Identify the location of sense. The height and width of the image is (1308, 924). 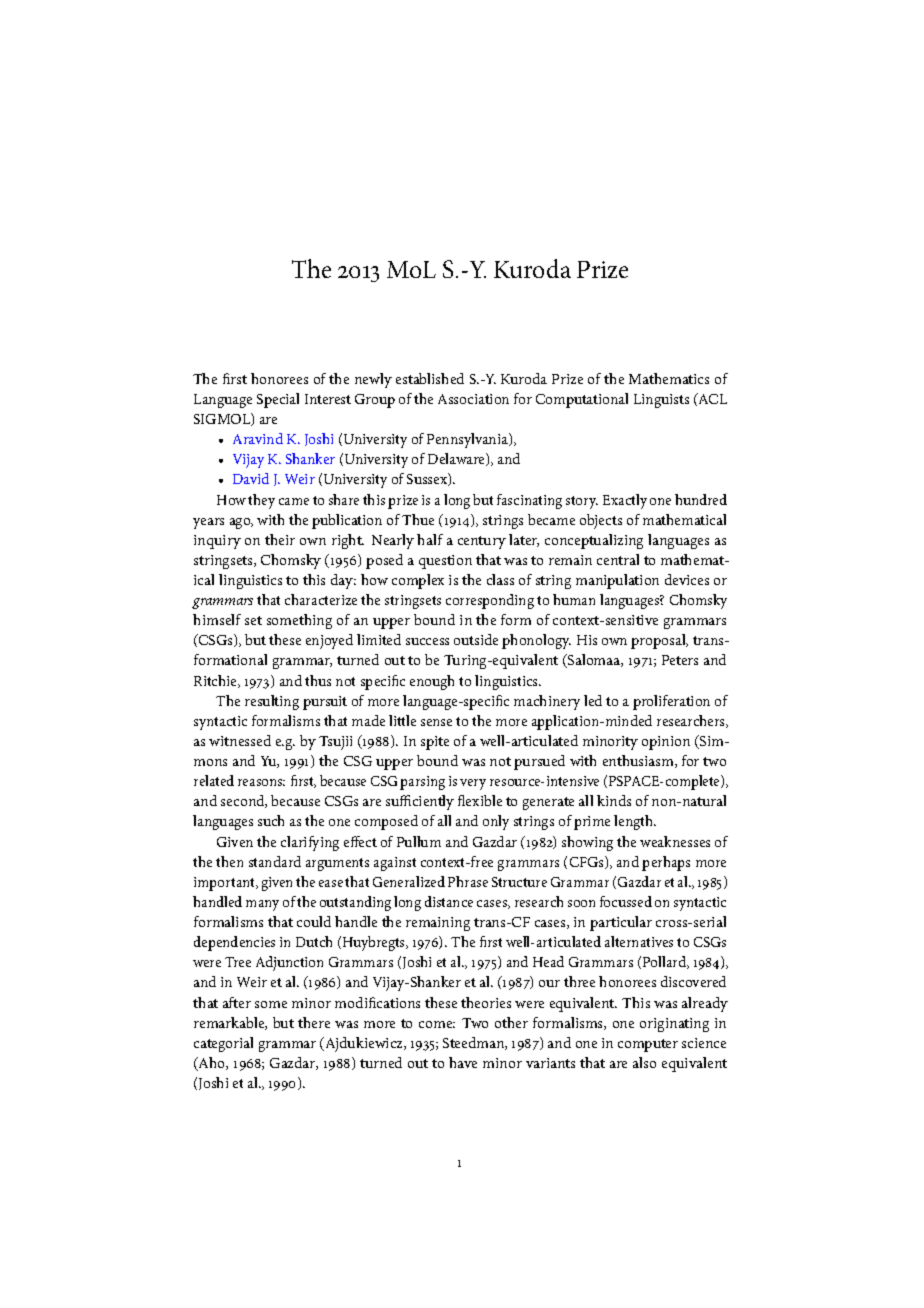
(436, 722).
